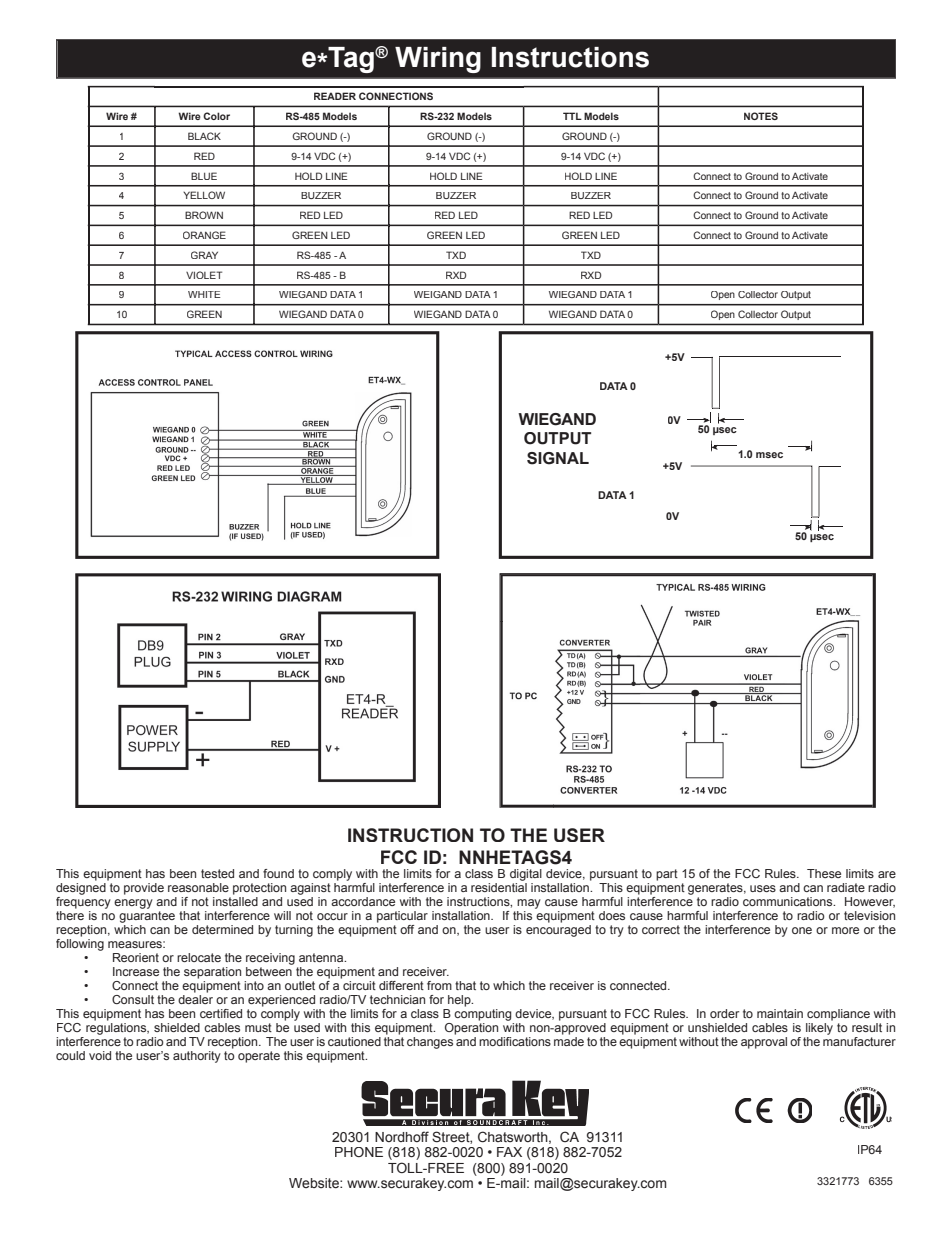 The image size is (952, 1233). What do you see at coordinates (558, 458) in the page?
I see `SIGNAL` at bounding box center [558, 458].
